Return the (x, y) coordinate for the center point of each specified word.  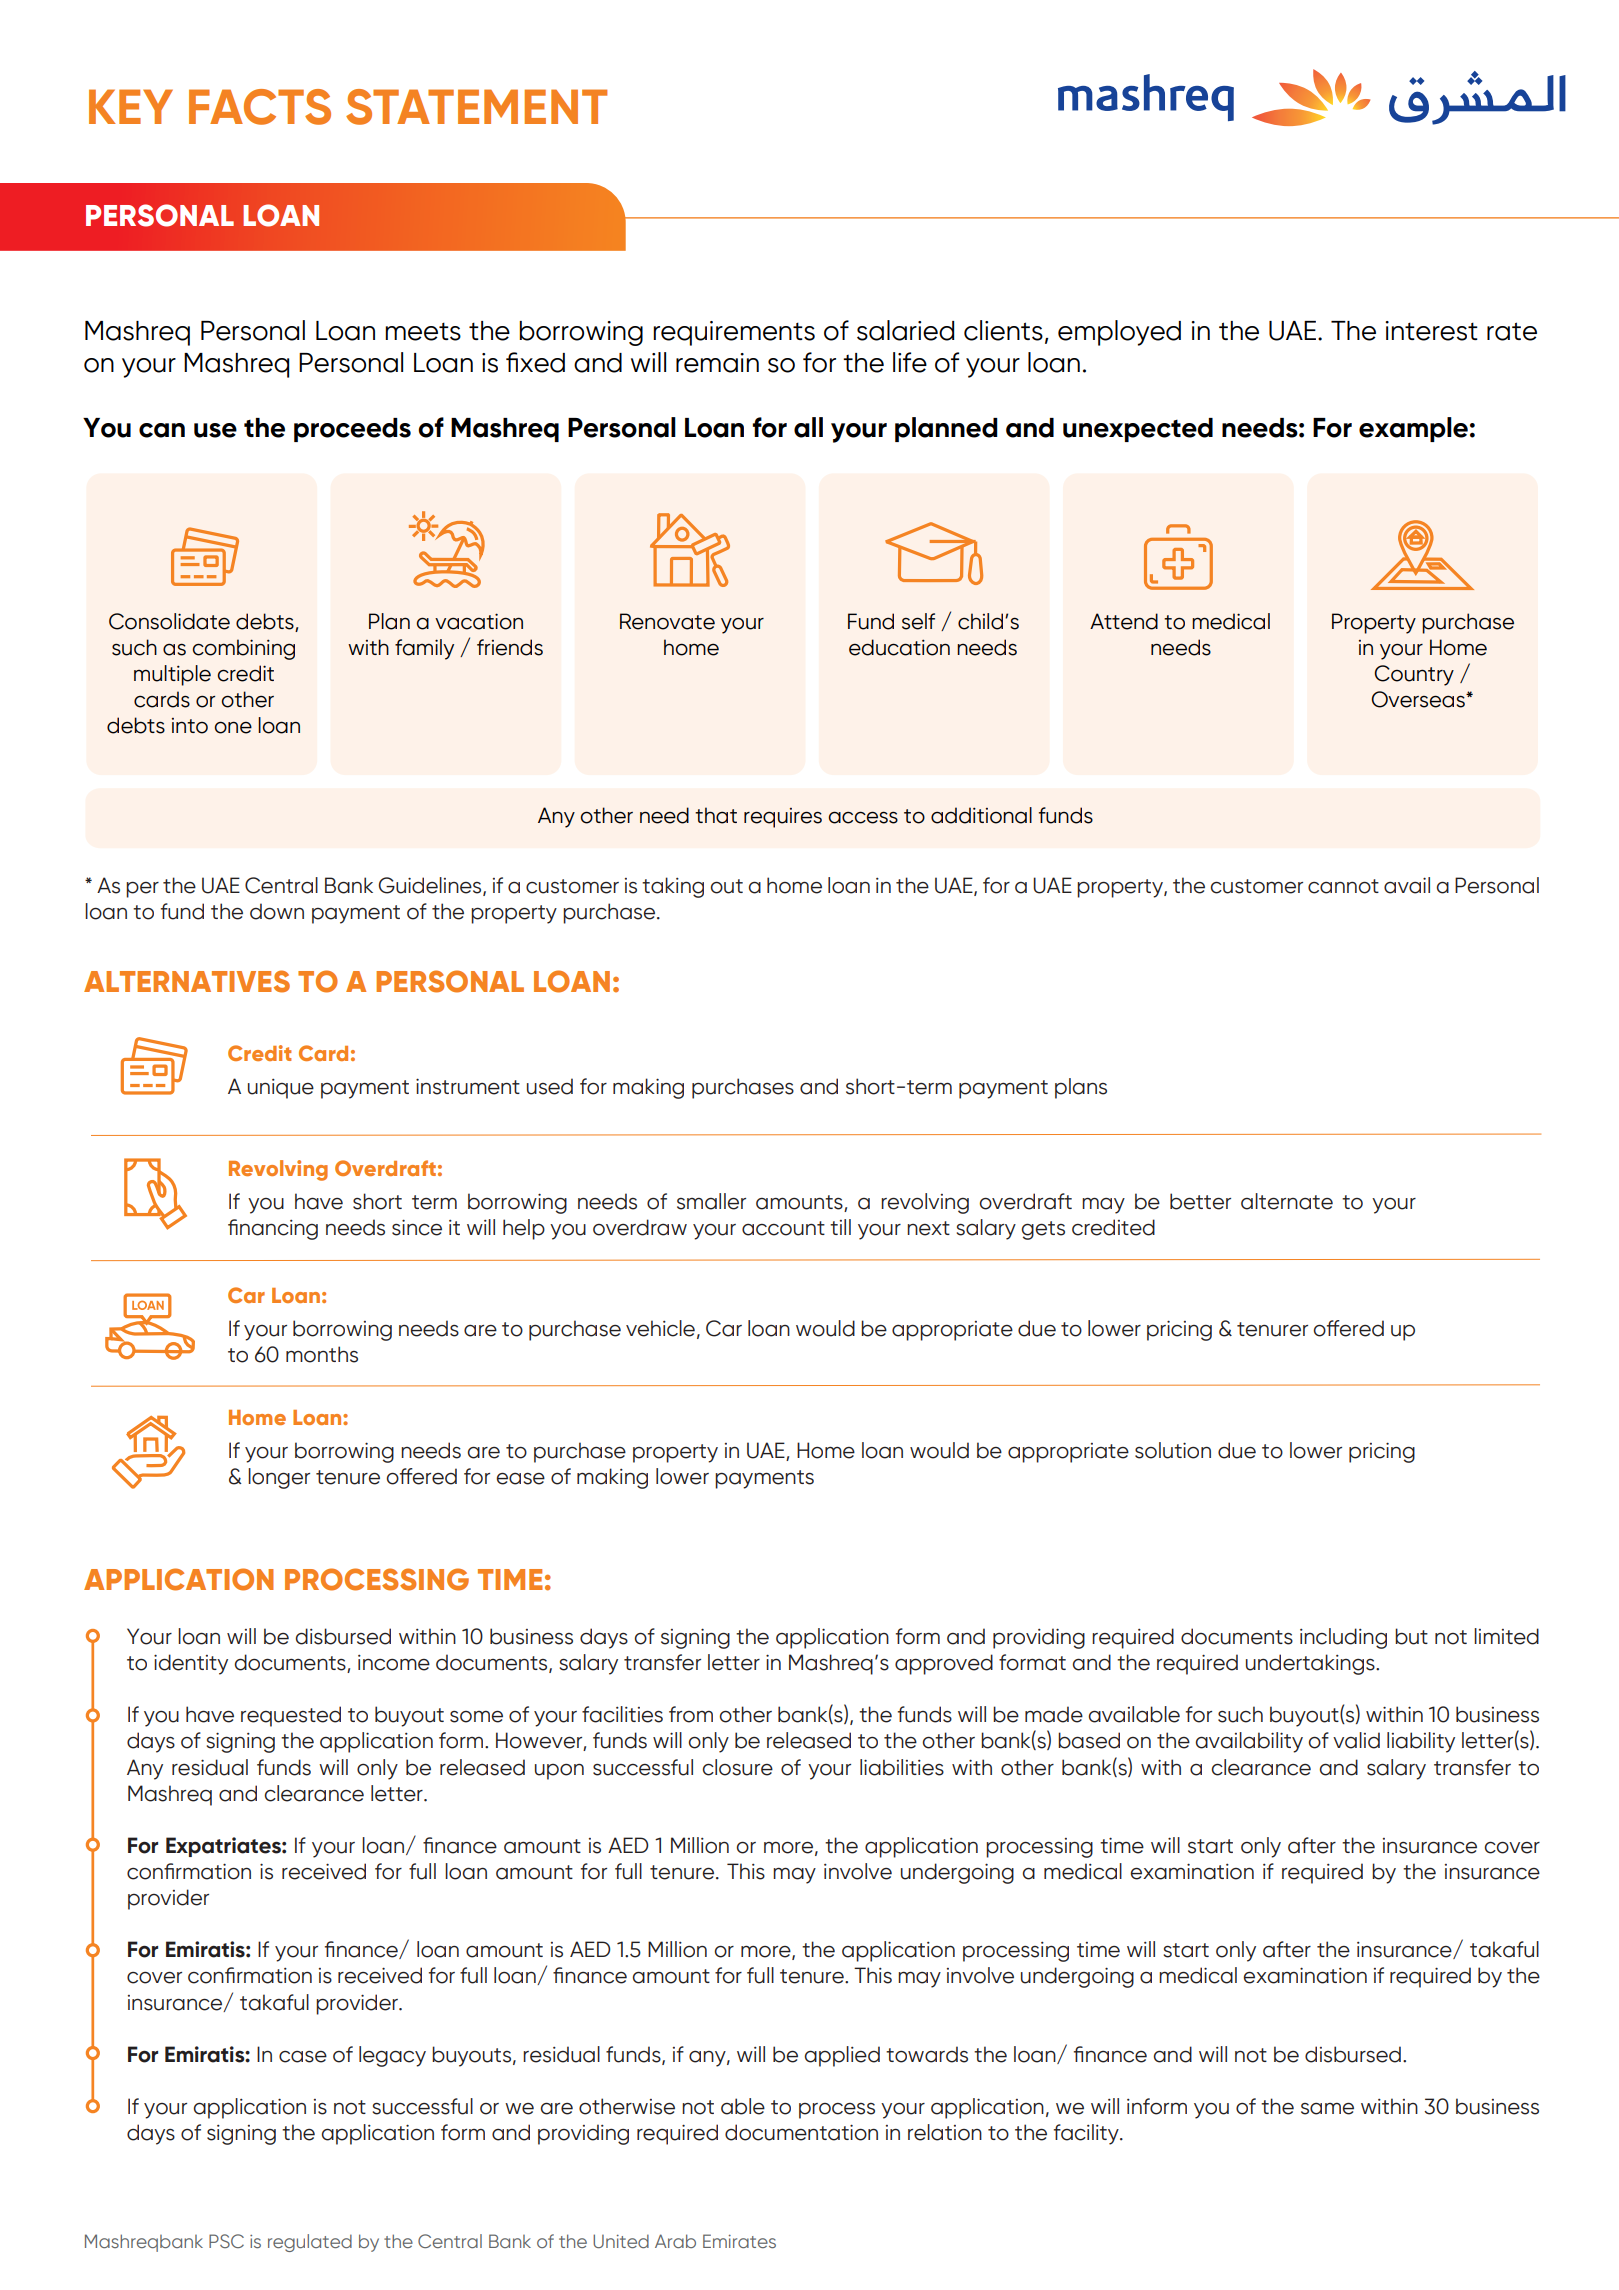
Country (1414, 675)
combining (243, 649)
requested (291, 1716)
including (1343, 1638)
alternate (1287, 1201)
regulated (310, 2243)
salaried (905, 330)
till (840, 1227)
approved (944, 1664)
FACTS (260, 107)
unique (281, 1089)
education (899, 647)
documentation (801, 2132)
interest (1431, 331)
